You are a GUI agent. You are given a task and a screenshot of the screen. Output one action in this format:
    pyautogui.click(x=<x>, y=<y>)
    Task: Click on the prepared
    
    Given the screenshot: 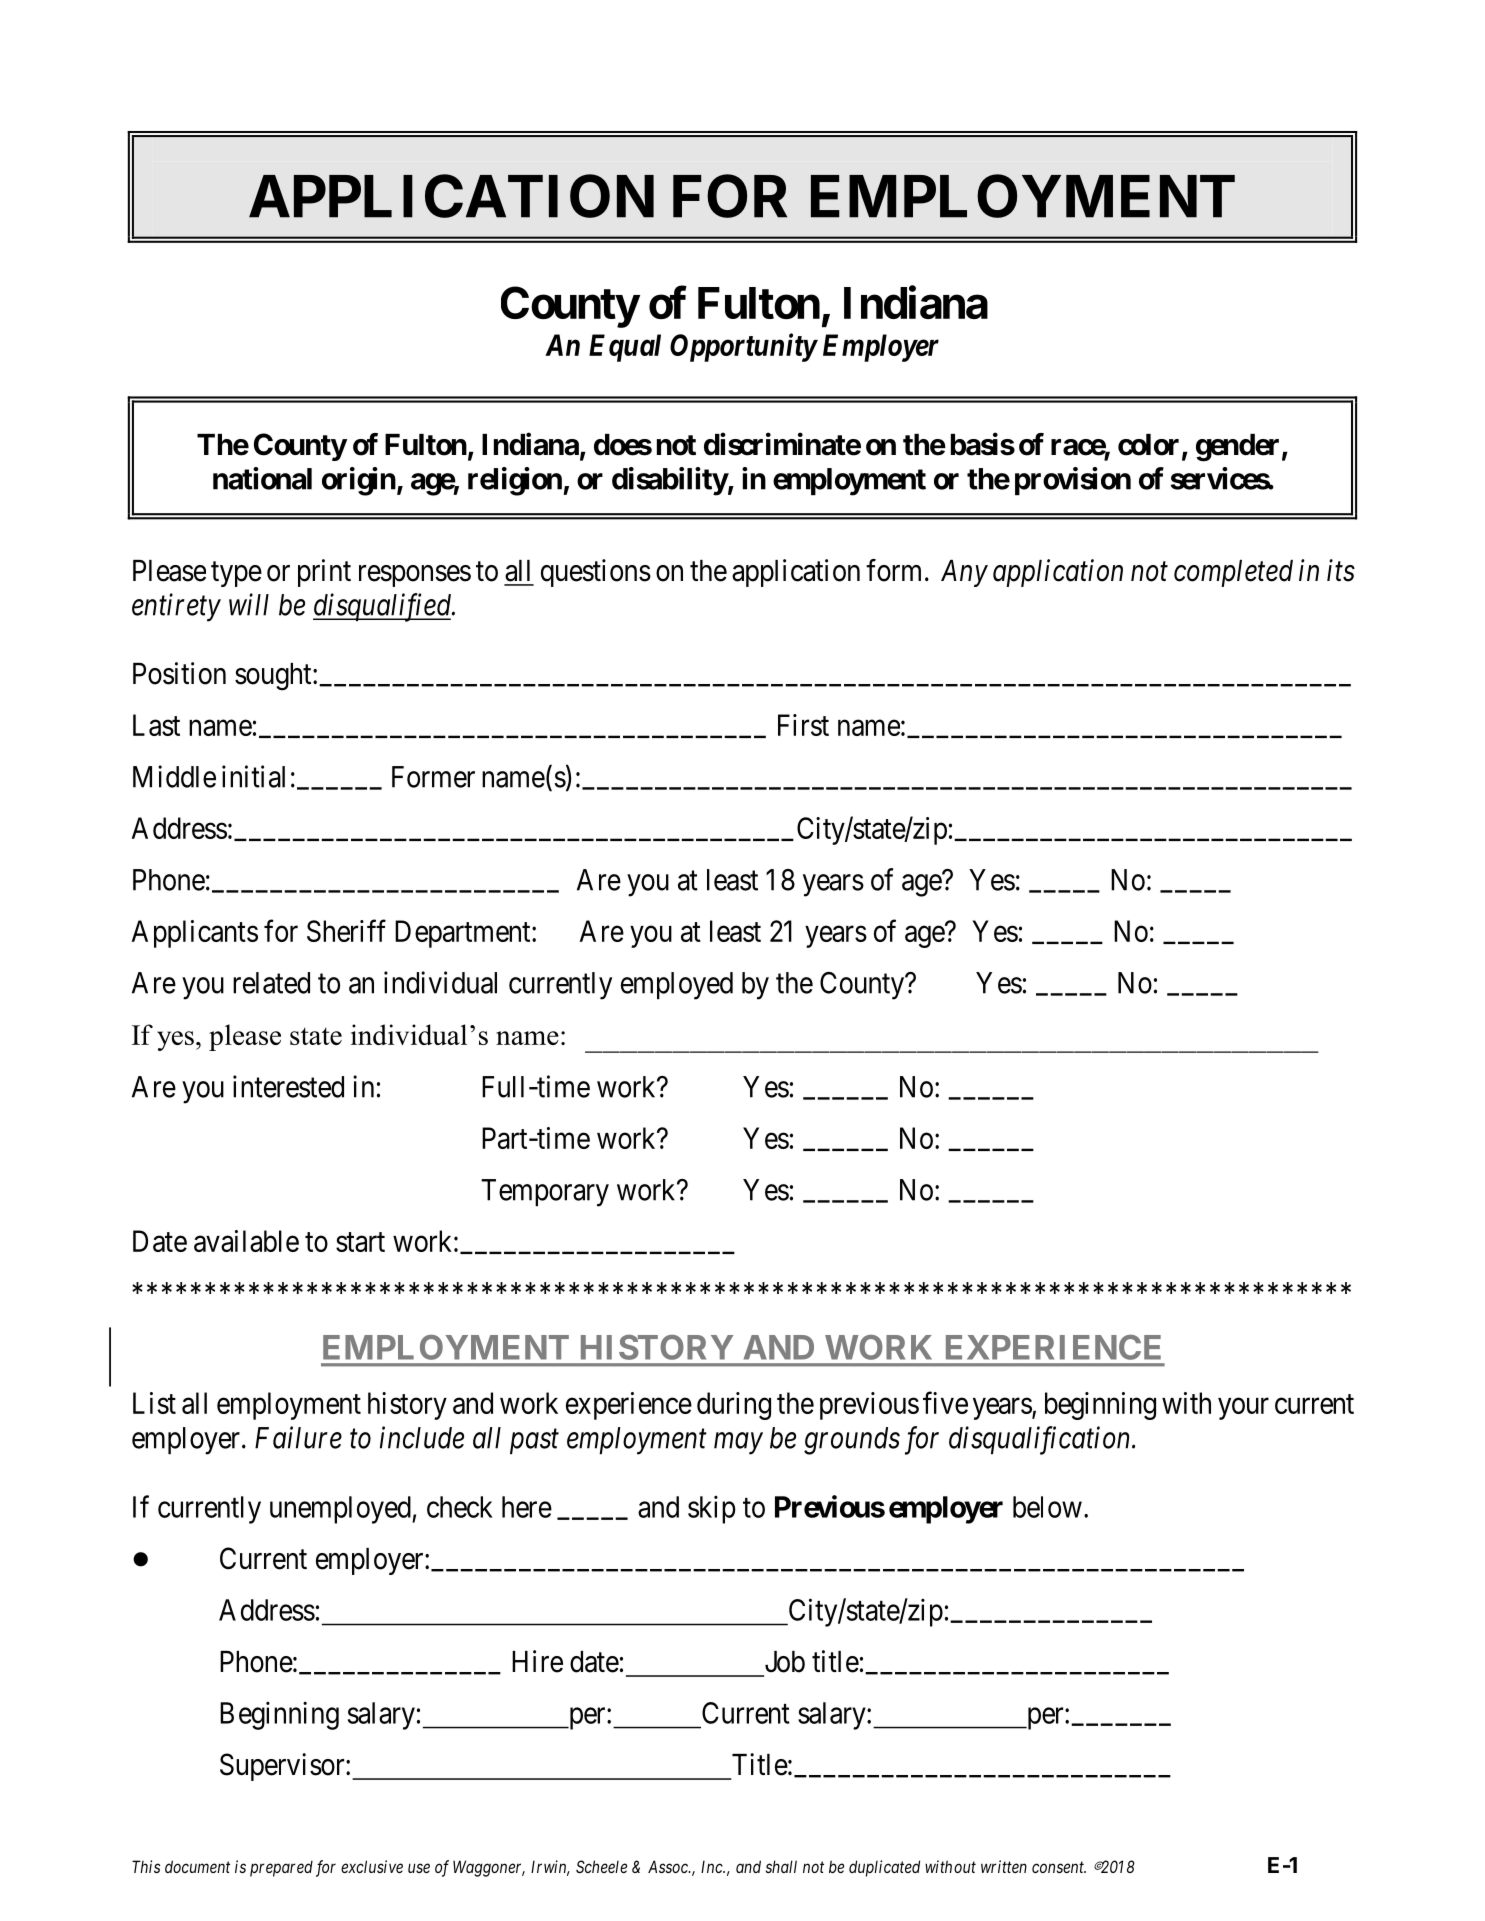 What is the action you would take?
    pyautogui.click(x=281, y=1868)
